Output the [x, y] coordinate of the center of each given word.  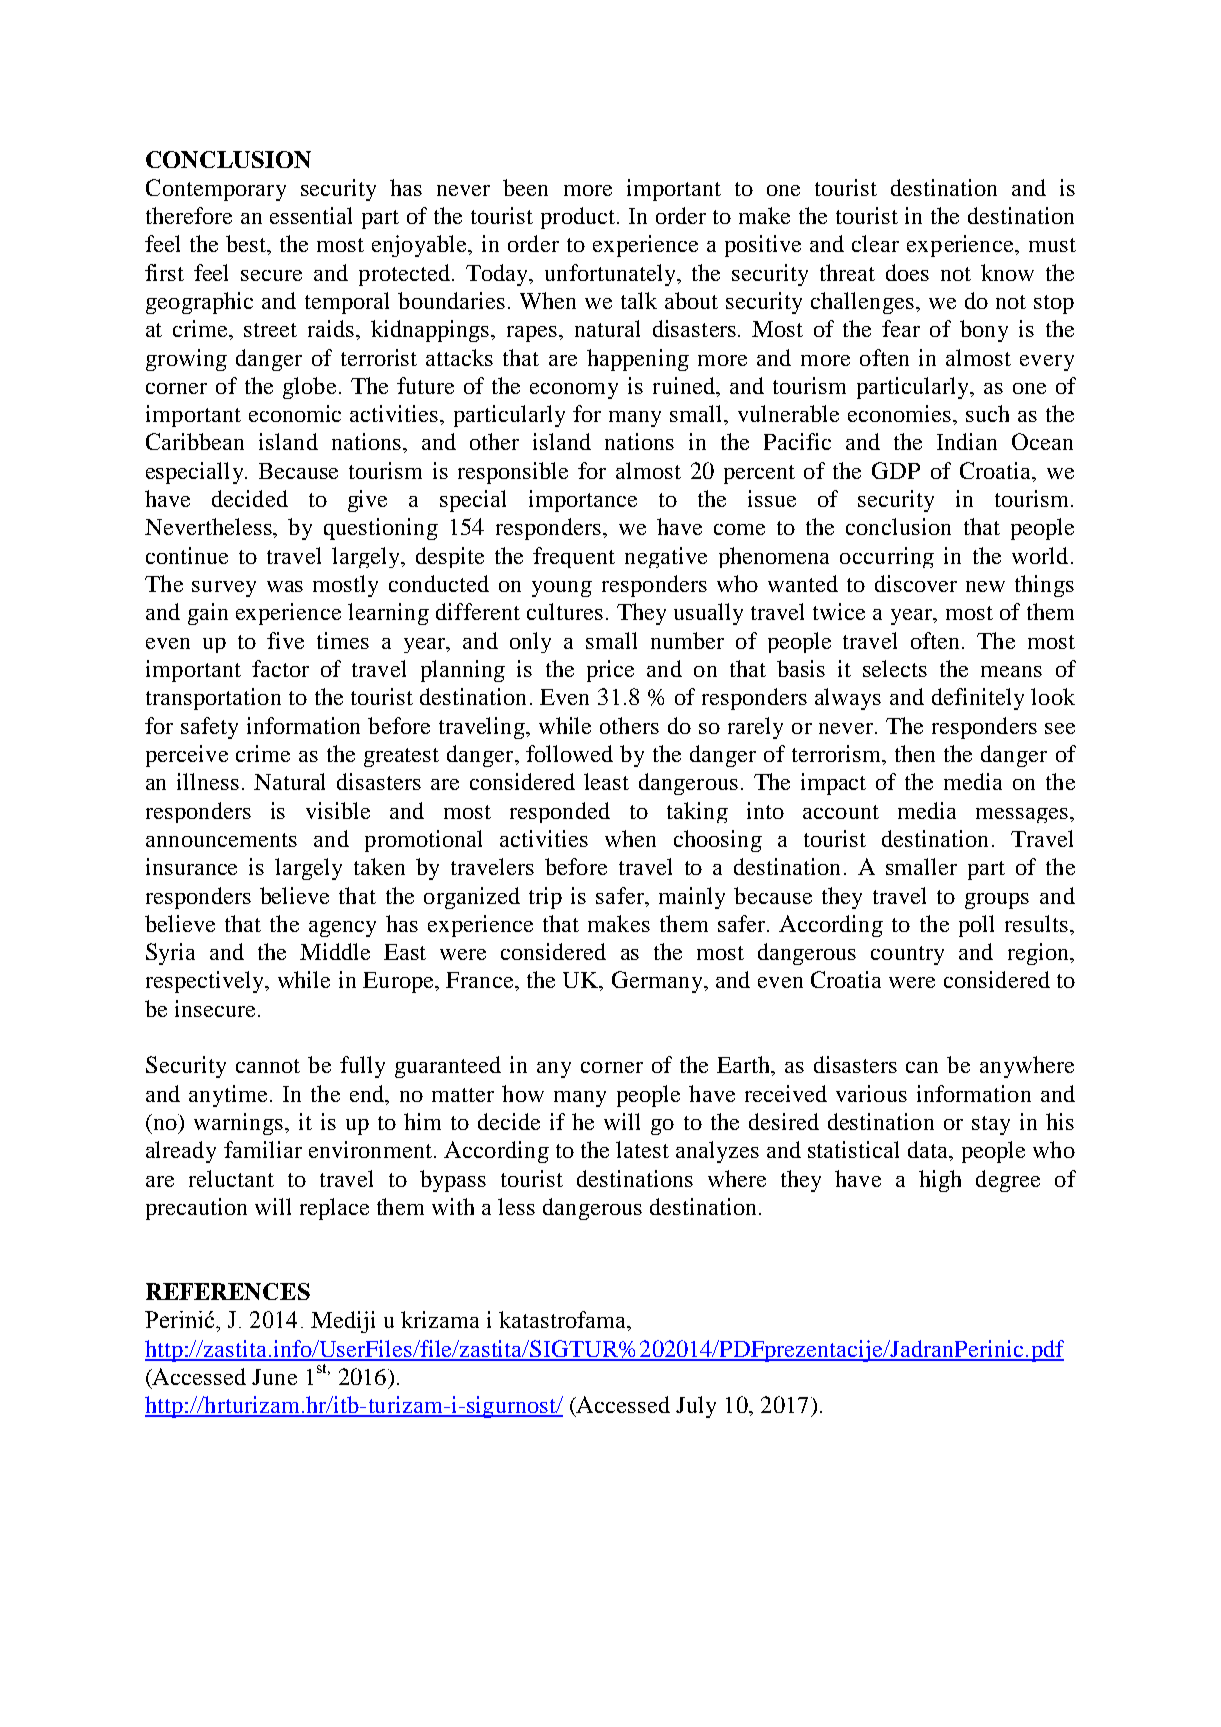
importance [583, 501]
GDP [896, 470]
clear [875, 243]
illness [208, 781]
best [247, 243]
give [367, 501]
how [523, 1093]
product [579, 218]
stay [991, 1125]
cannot [268, 1066]
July [696, 1407]
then [915, 753]
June [274, 1377]
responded [560, 812]
